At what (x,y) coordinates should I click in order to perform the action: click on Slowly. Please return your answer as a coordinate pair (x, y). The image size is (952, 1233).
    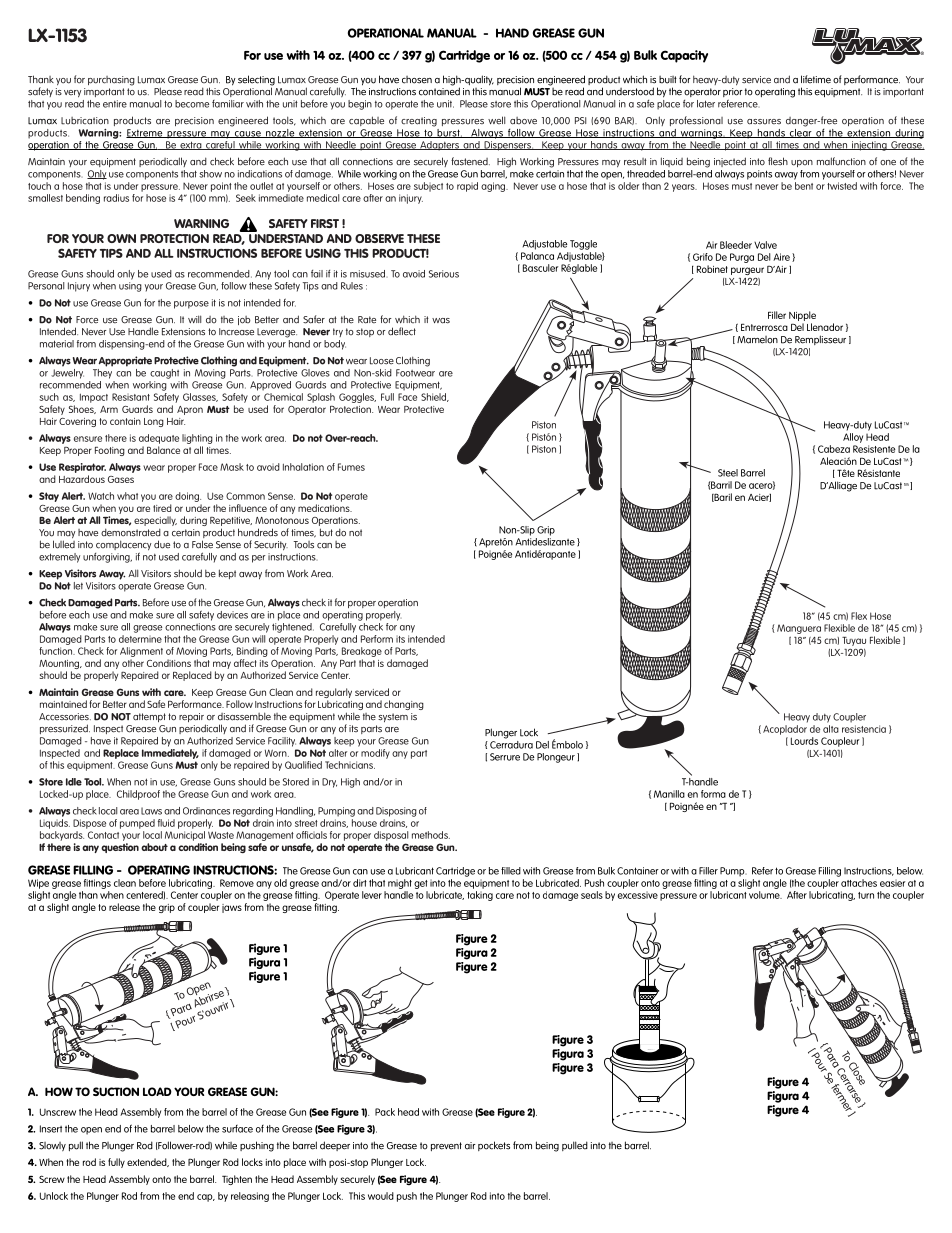
    Looking at the image, I should click on (52, 1146).
